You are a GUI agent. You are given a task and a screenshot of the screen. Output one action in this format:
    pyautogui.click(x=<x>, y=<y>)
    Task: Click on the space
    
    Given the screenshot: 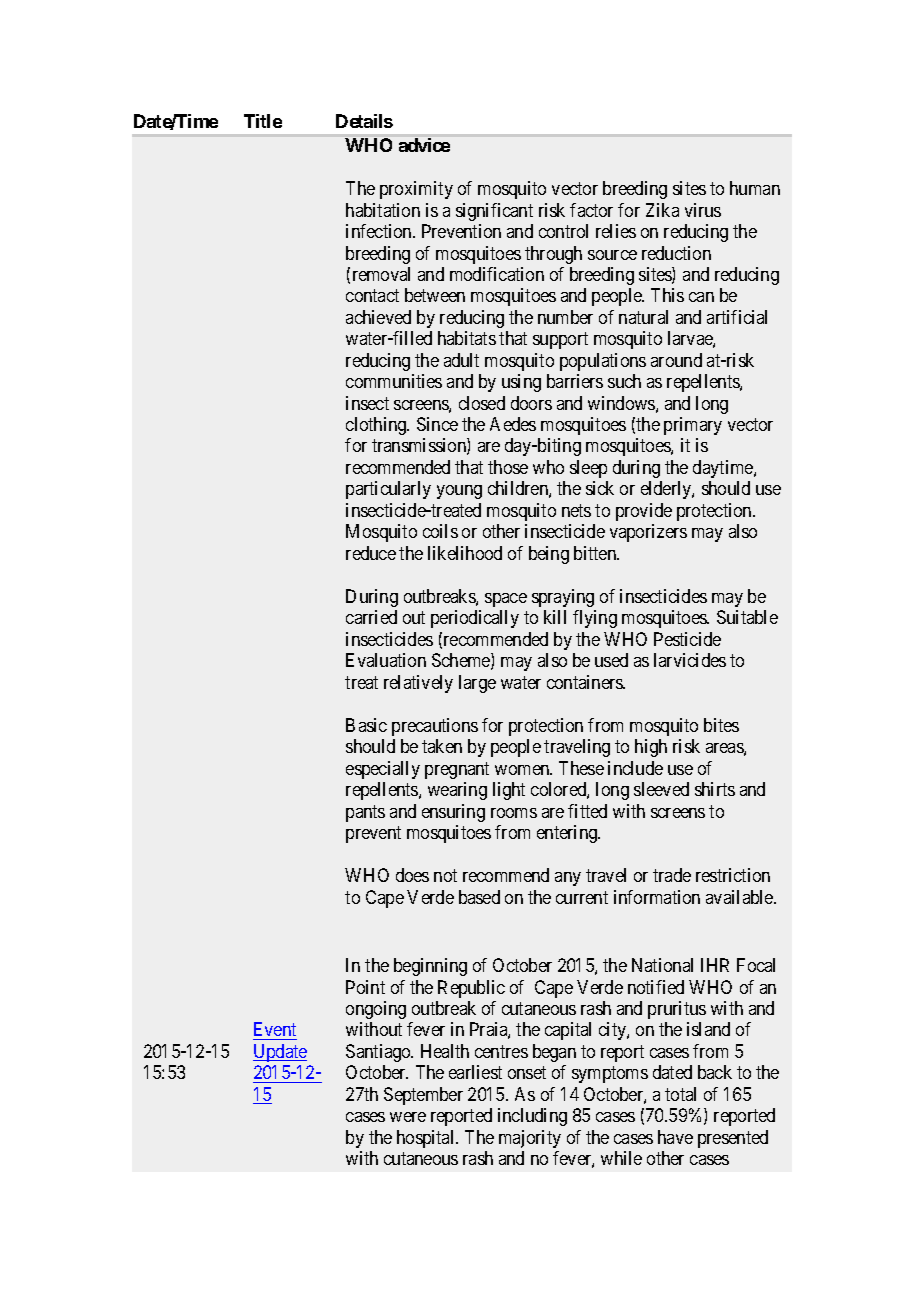 What is the action you would take?
    pyautogui.click(x=506, y=600)
